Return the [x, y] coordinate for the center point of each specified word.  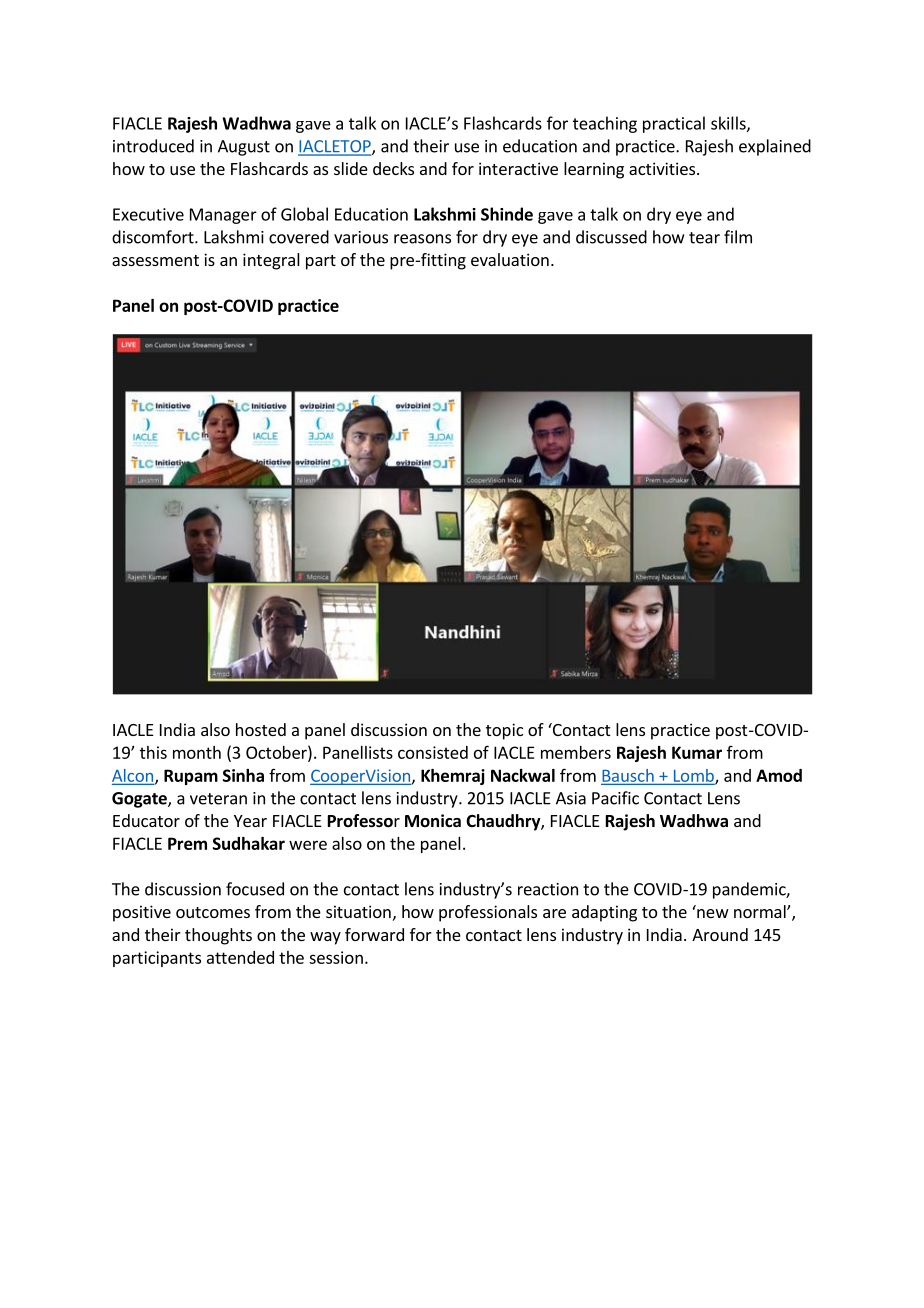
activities [663, 168]
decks [393, 168]
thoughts [218, 936]
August [244, 148]
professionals [488, 913]
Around [720, 934]
